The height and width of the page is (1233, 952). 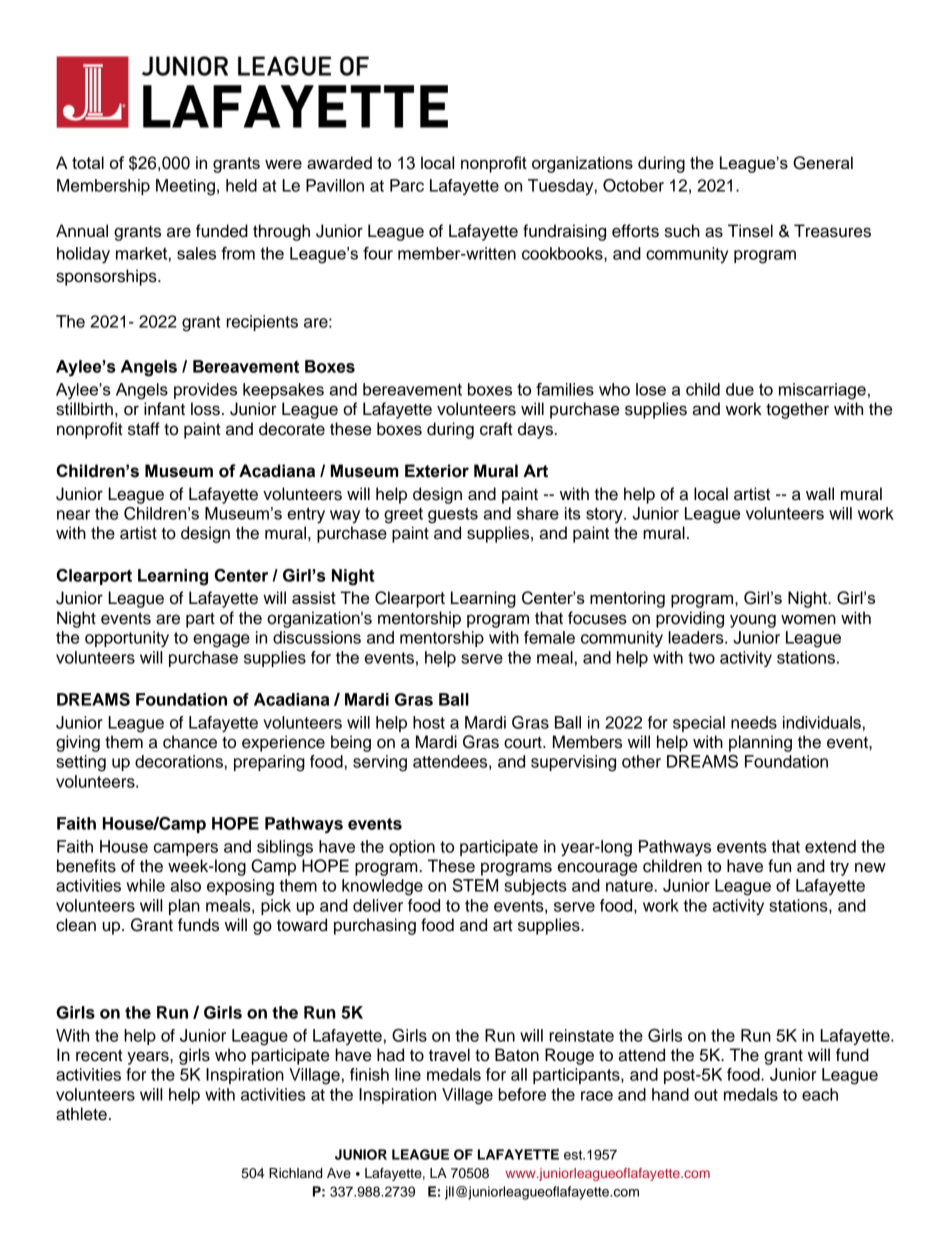 I want to click on extend, so click(x=830, y=846).
